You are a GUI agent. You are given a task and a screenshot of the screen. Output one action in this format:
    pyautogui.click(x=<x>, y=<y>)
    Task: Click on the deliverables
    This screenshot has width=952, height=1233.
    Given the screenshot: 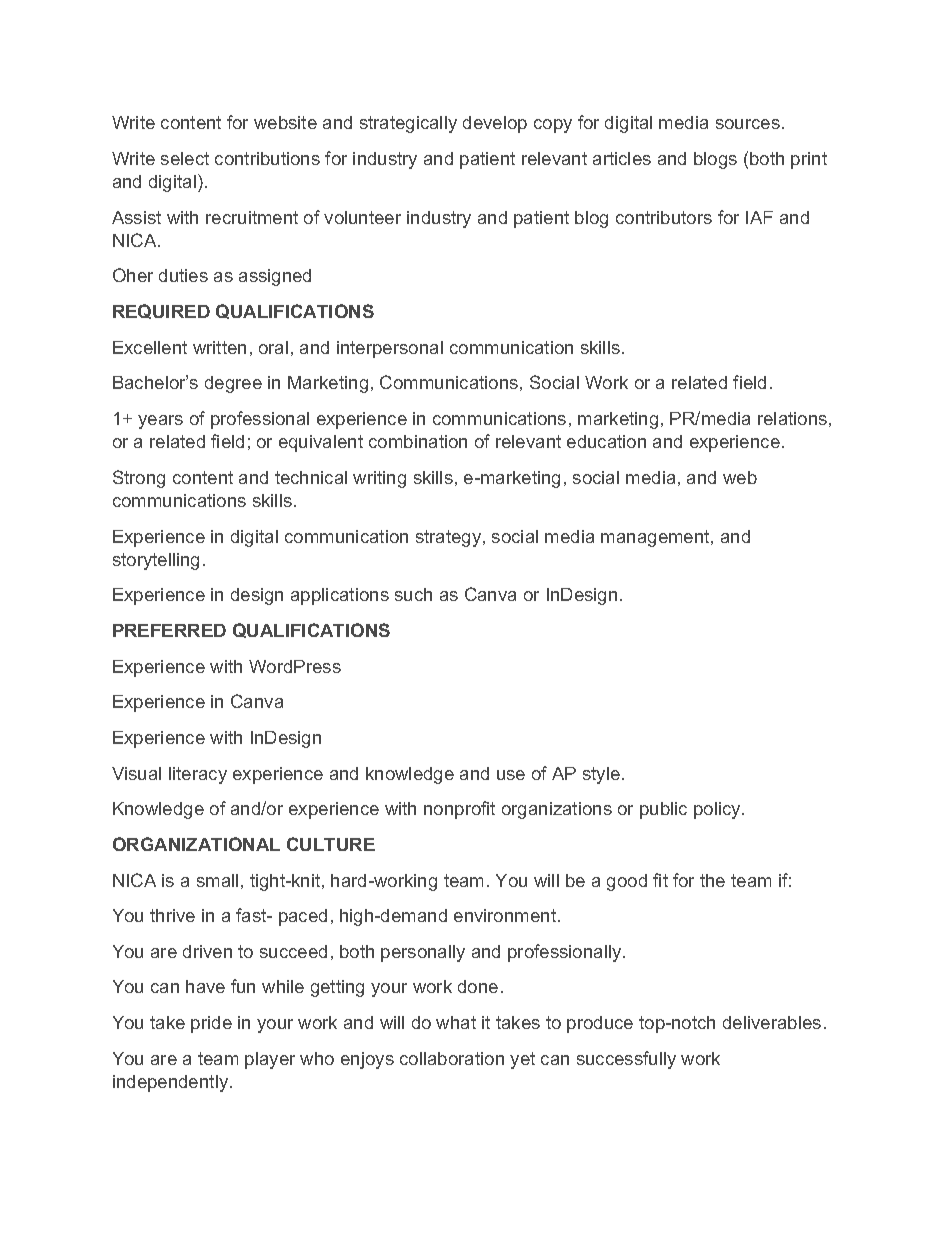 What is the action you would take?
    pyautogui.click(x=772, y=1022)
